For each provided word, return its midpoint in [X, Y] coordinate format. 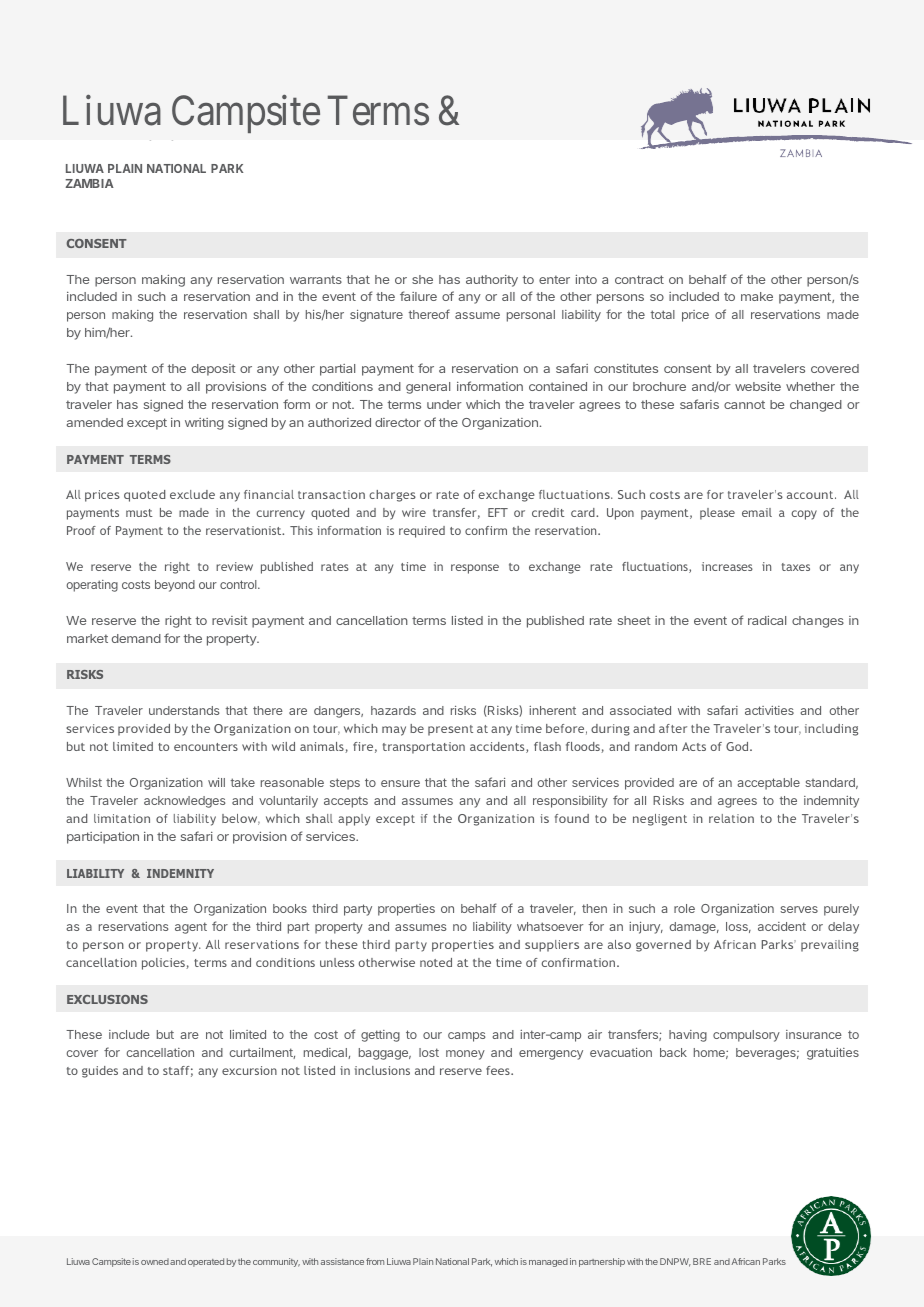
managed [548, 1262]
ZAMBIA [89, 183]
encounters [206, 747]
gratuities [833, 1054]
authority [492, 281]
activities [769, 710]
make [757, 296]
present [450, 730]
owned [155, 1261]
